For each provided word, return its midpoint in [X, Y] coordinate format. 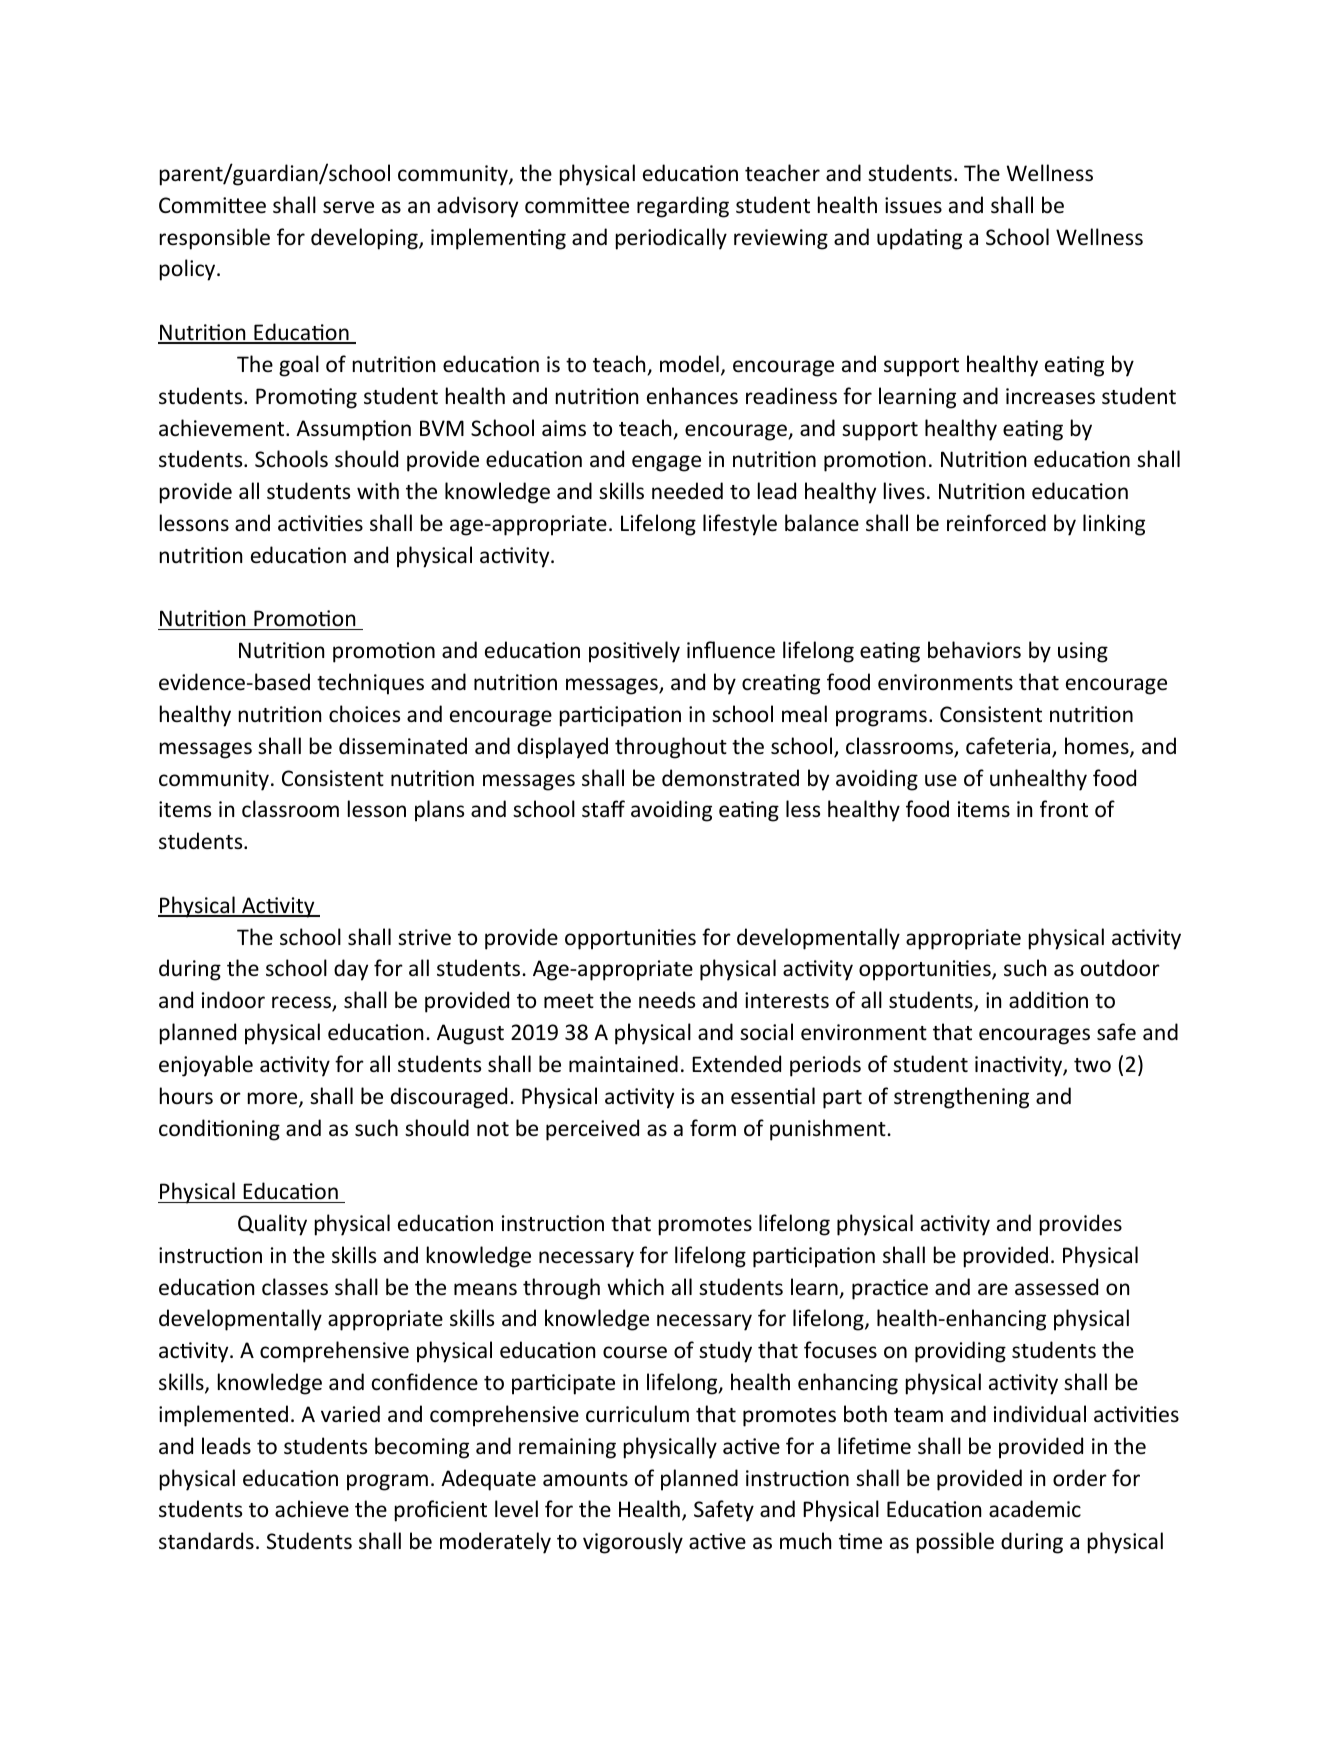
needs [667, 1000]
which [635, 1286]
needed [687, 491]
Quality [272, 1225]
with [378, 490]
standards [206, 1540]
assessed [1056, 1287]
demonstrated [730, 778]
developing [365, 239]
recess [302, 1003]
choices [364, 714]
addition [1048, 1000]
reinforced [996, 523]
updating [919, 239]
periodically [671, 239]
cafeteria [1009, 747]
